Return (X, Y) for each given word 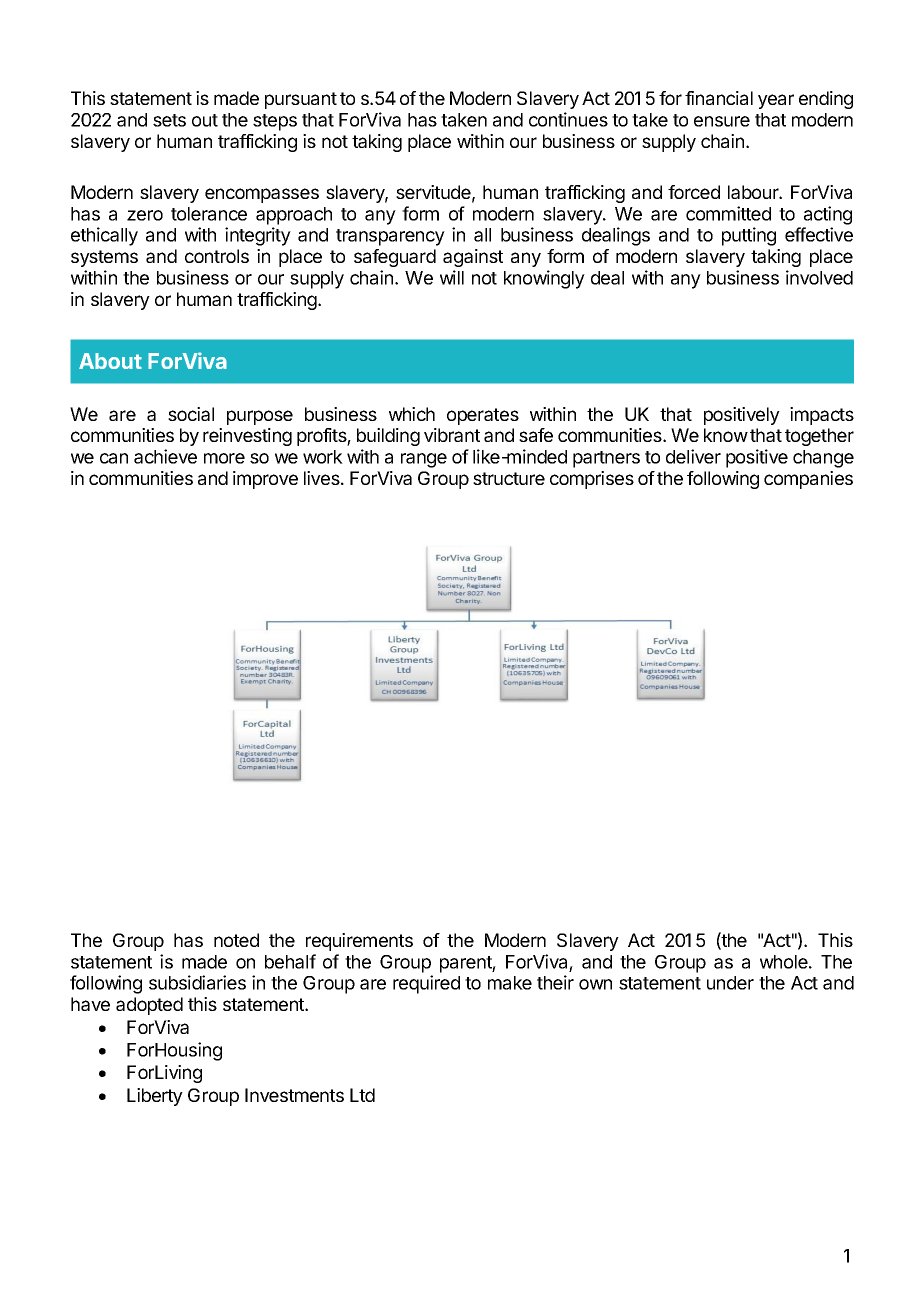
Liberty (155, 1097)
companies (808, 480)
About (110, 361)
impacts (822, 416)
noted (236, 940)
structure (509, 478)
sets (169, 120)
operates (483, 416)
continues (568, 119)
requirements (359, 942)
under (730, 983)
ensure (722, 121)
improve (265, 480)
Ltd (362, 1095)
